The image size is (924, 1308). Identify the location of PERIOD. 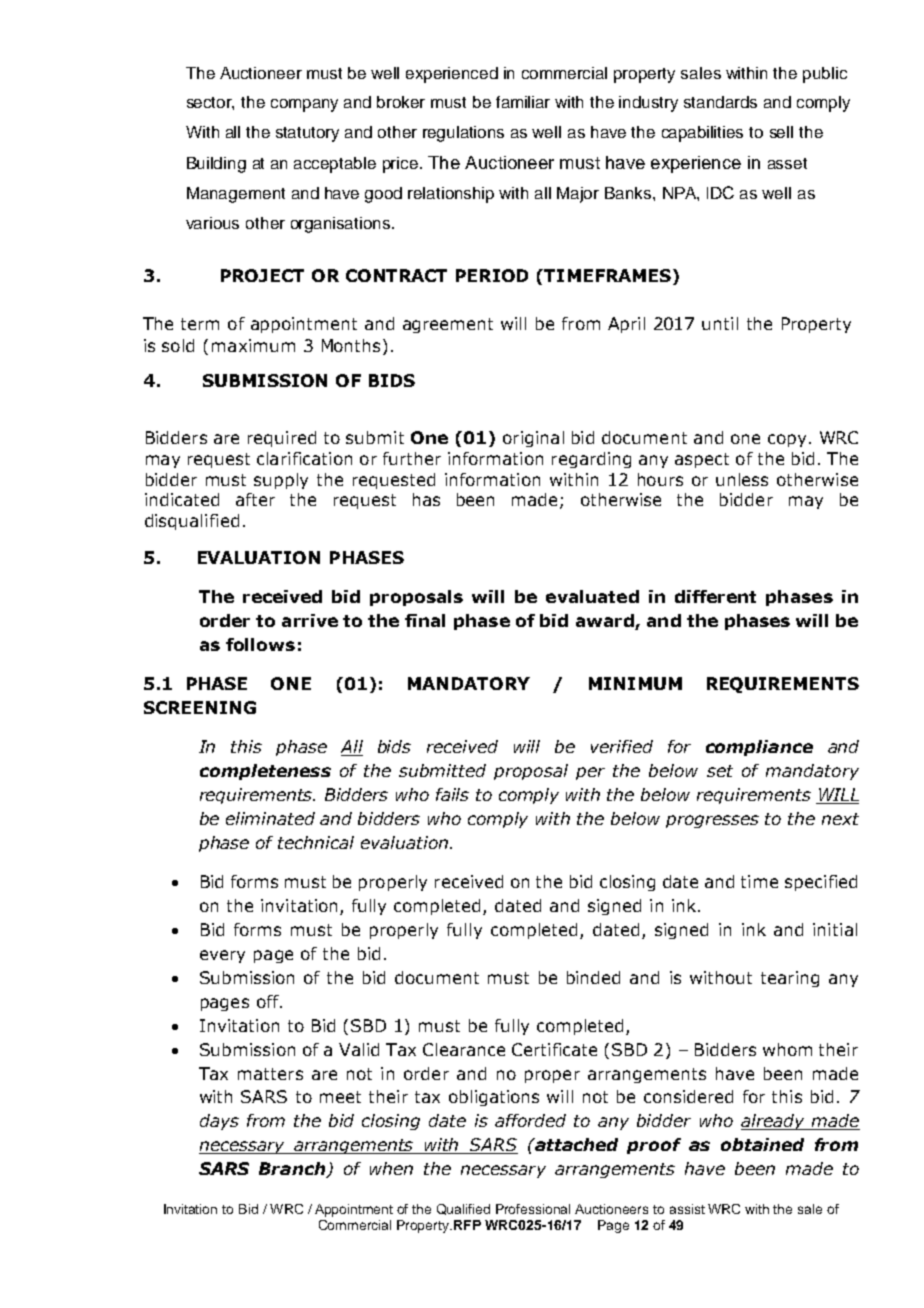
(492, 275).
